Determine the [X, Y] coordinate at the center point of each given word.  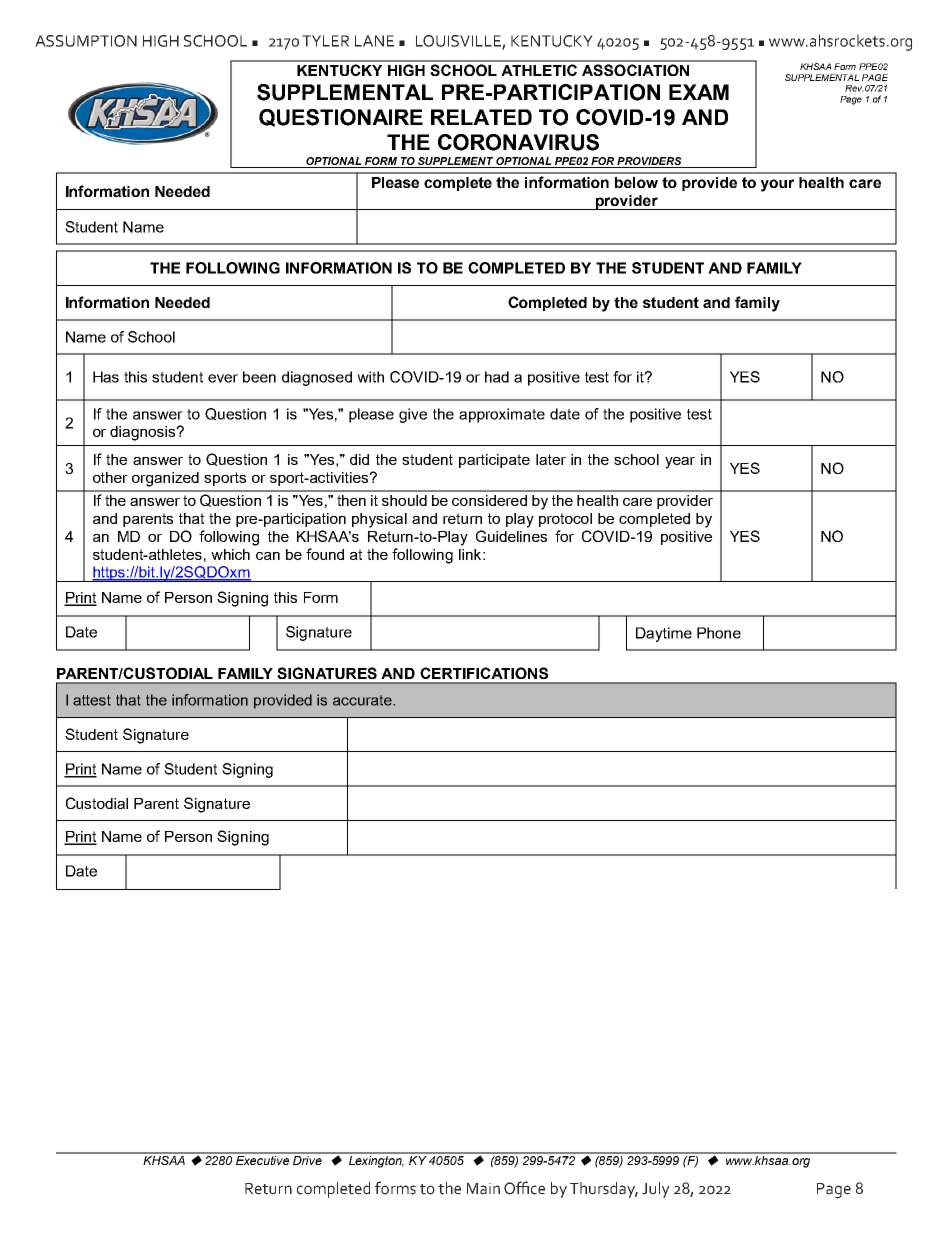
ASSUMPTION [86, 41]
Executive [263, 1159]
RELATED [481, 117]
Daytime [664, 634]
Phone [719, 633]
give [413, 415]
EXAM [699, 92]
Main [483, 1189]
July [656, 1190]
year [680, 463]
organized [165, 479]
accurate [363, 700]
